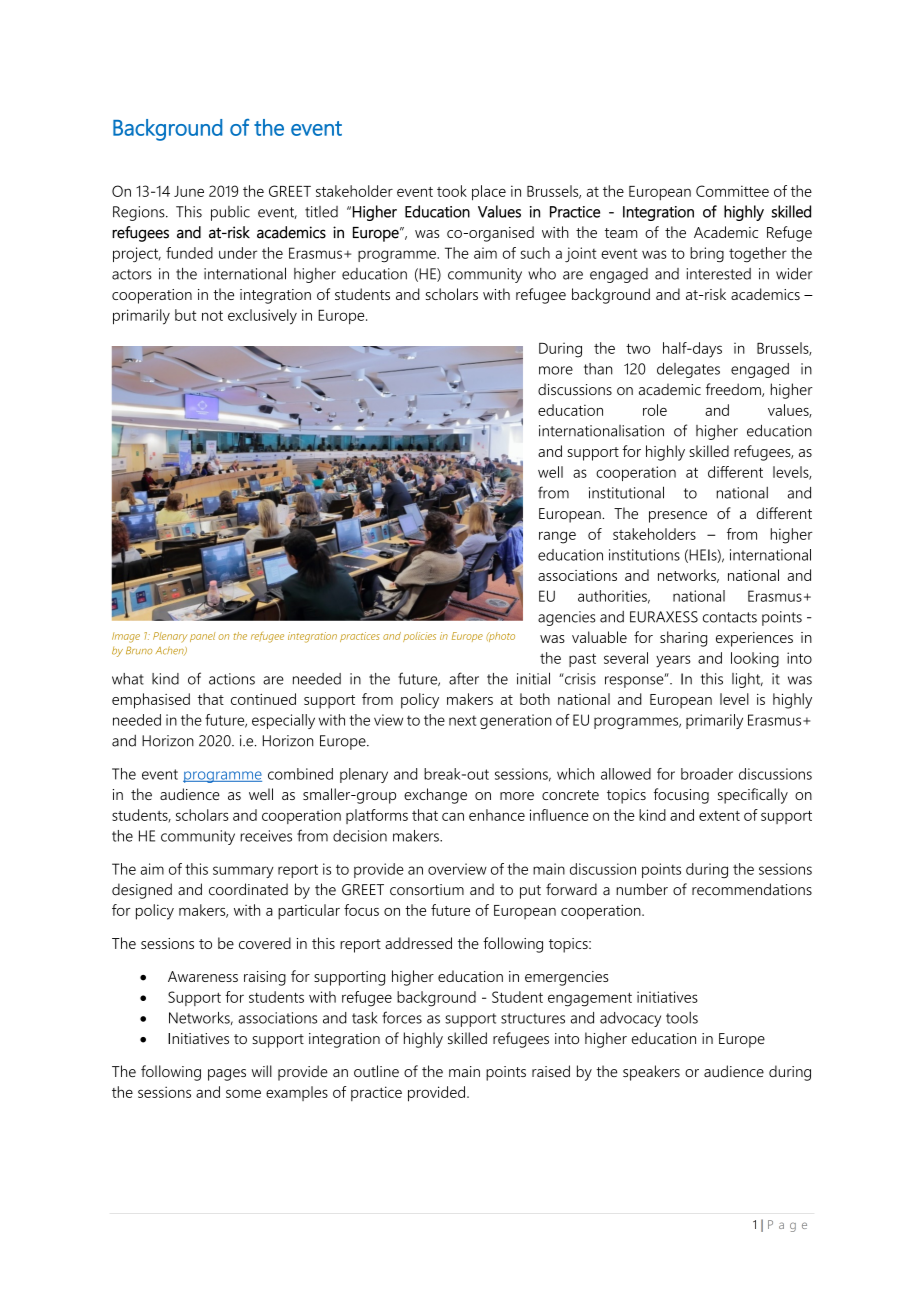 The image size is (924, 1308). Describe the element at coordinates (230, 213) in the image. I see `public` at that location.
